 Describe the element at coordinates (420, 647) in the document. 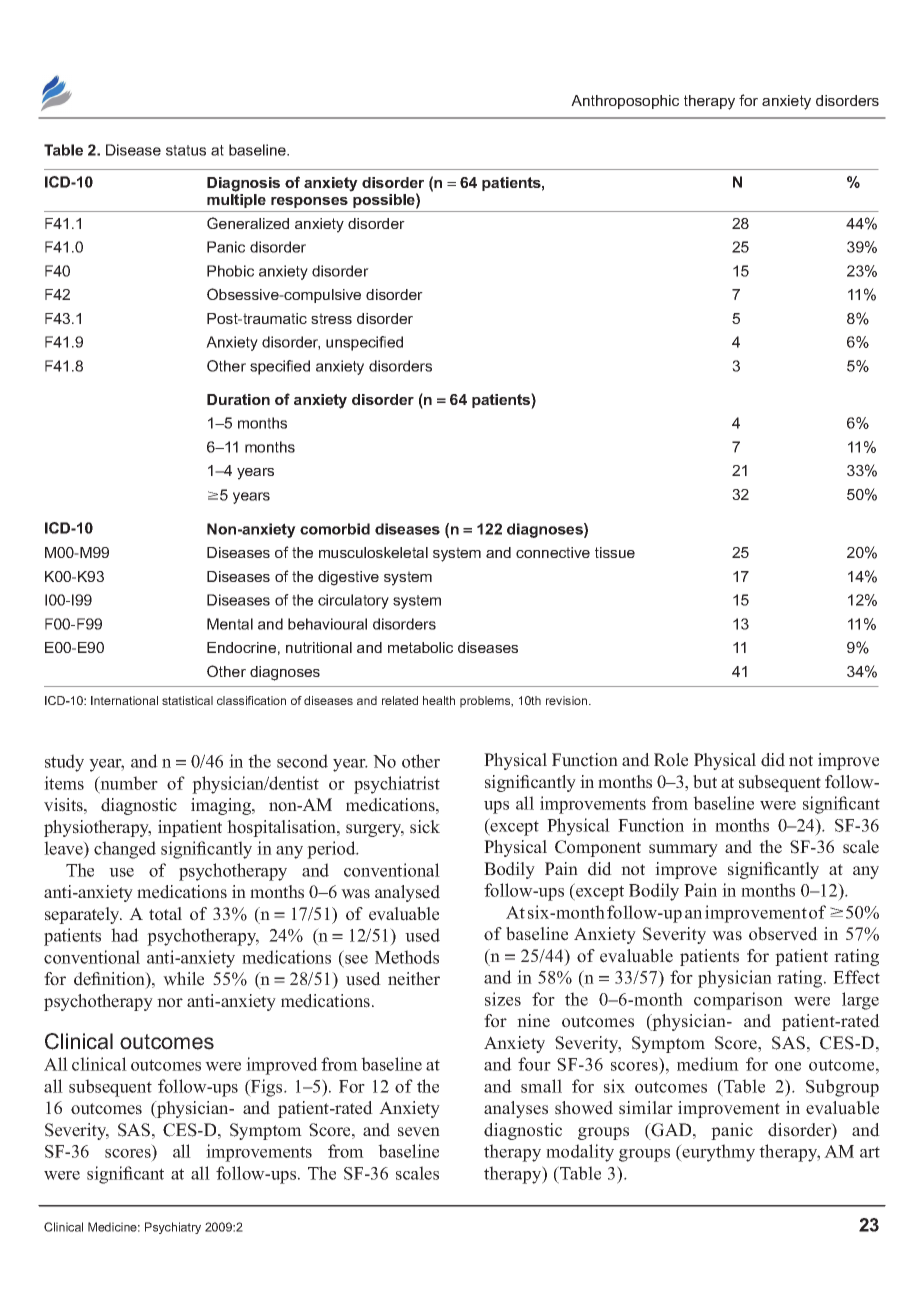

I see `metabolic` at that location.
